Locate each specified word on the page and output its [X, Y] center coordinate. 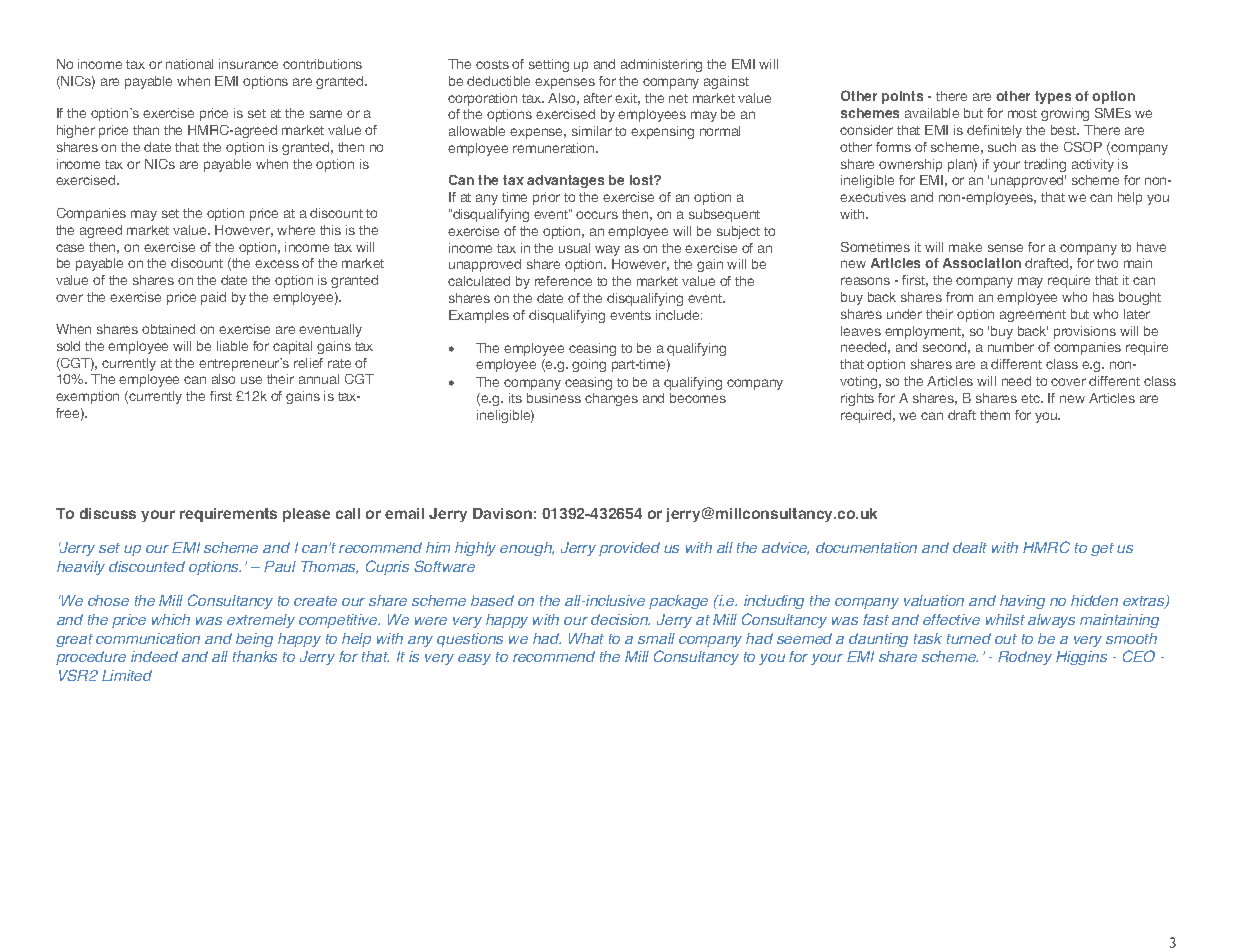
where [296, 230]
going [589, 365]
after [598, 98]
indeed [154, 656]
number [1011, 347]
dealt [970, 547]
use [251, 380]
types [1053, 97]
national [189, 64]
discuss [108, 513]
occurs [597, 215]
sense [1005, 248]
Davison [502, 513]
